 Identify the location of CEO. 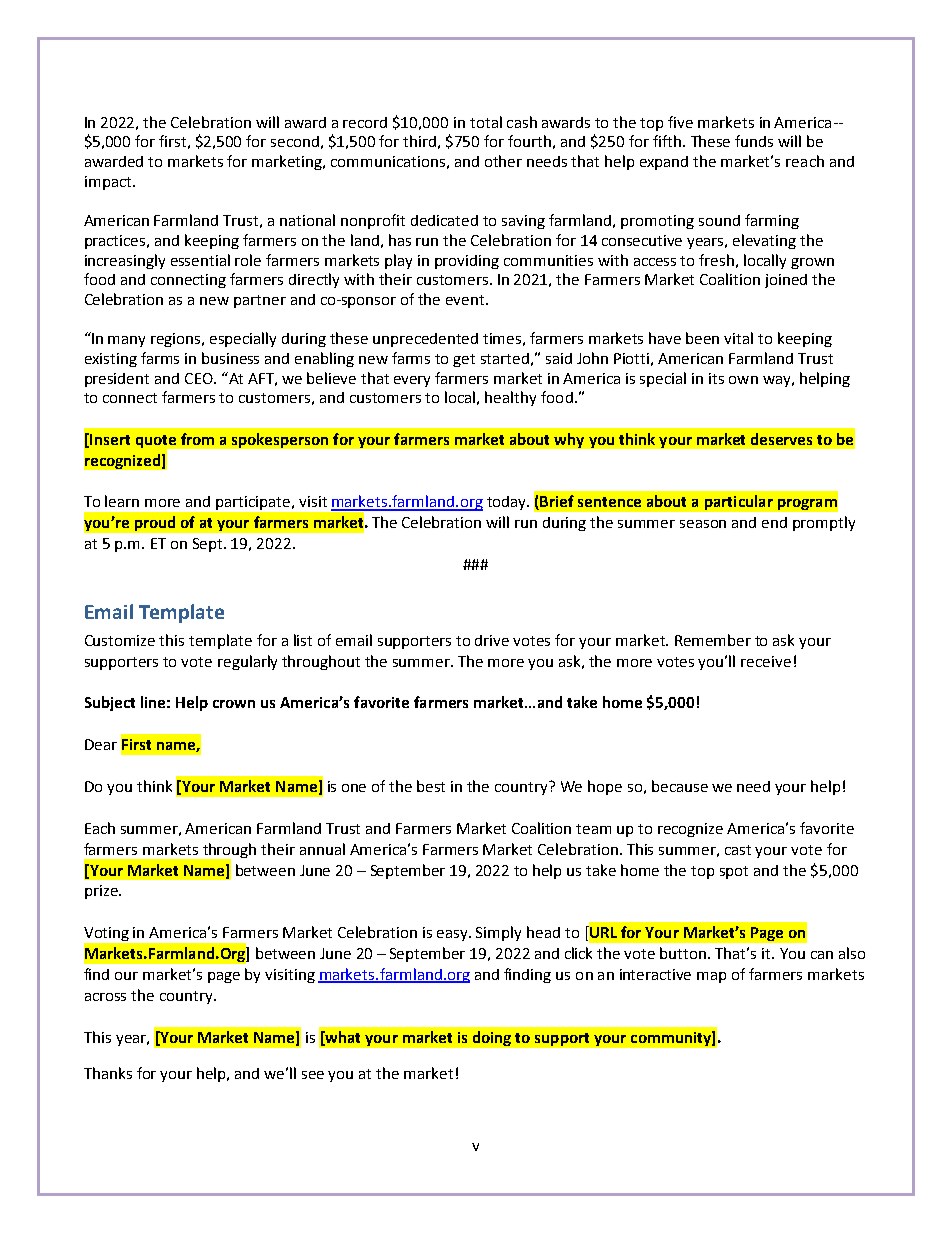
(200, 378).
